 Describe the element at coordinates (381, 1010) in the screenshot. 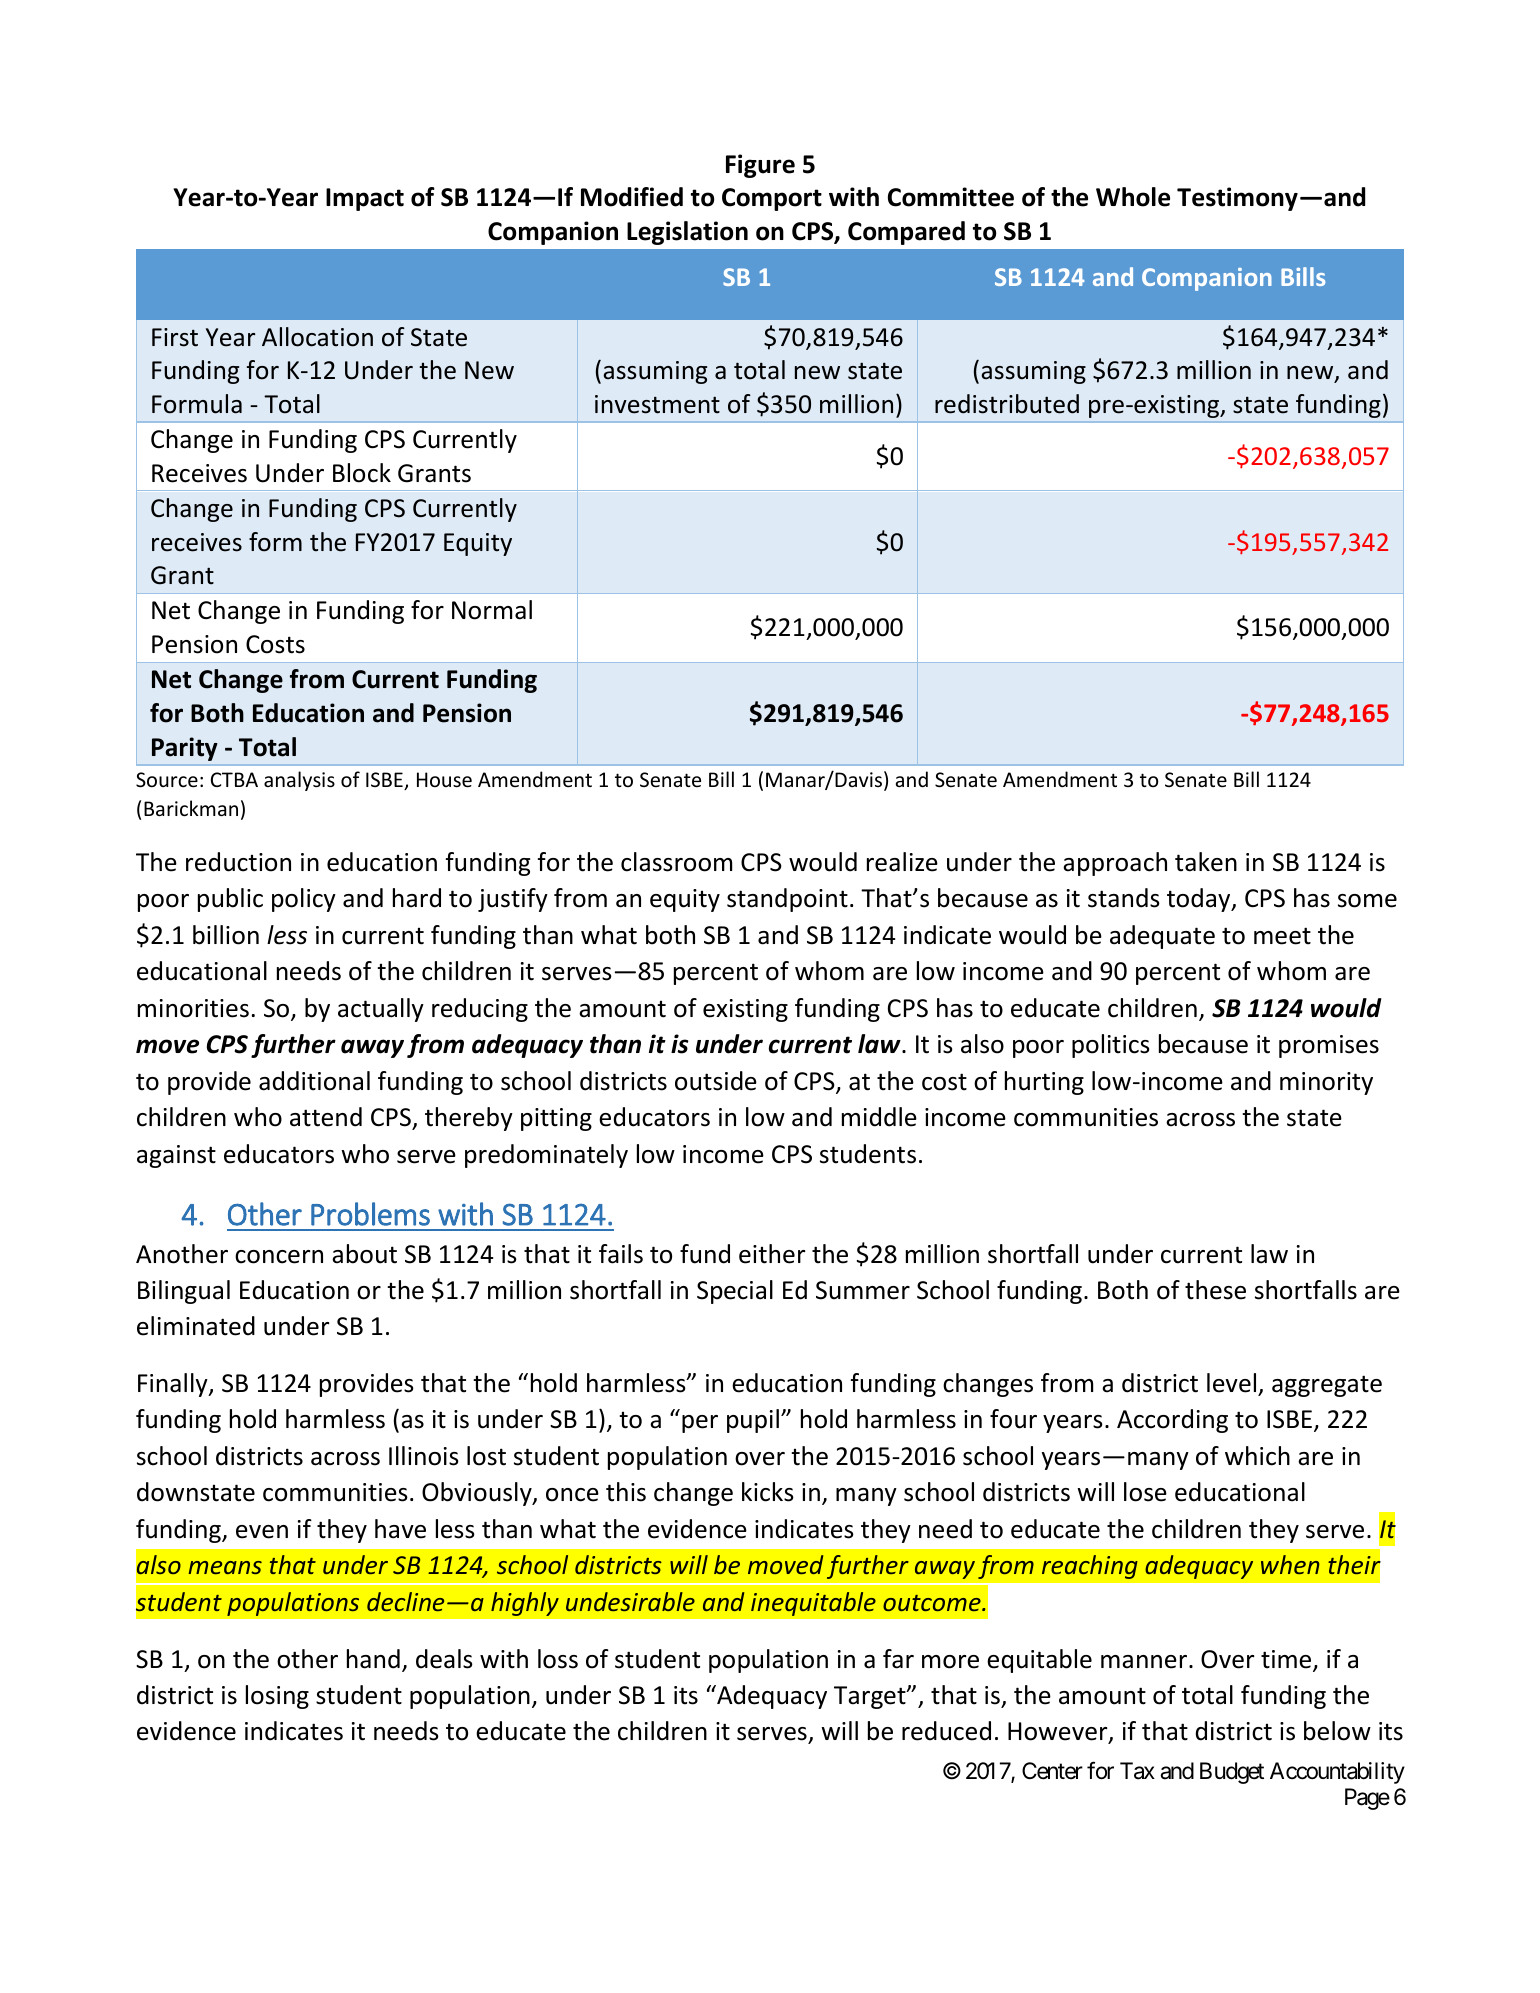

I see `actually` at that location.
